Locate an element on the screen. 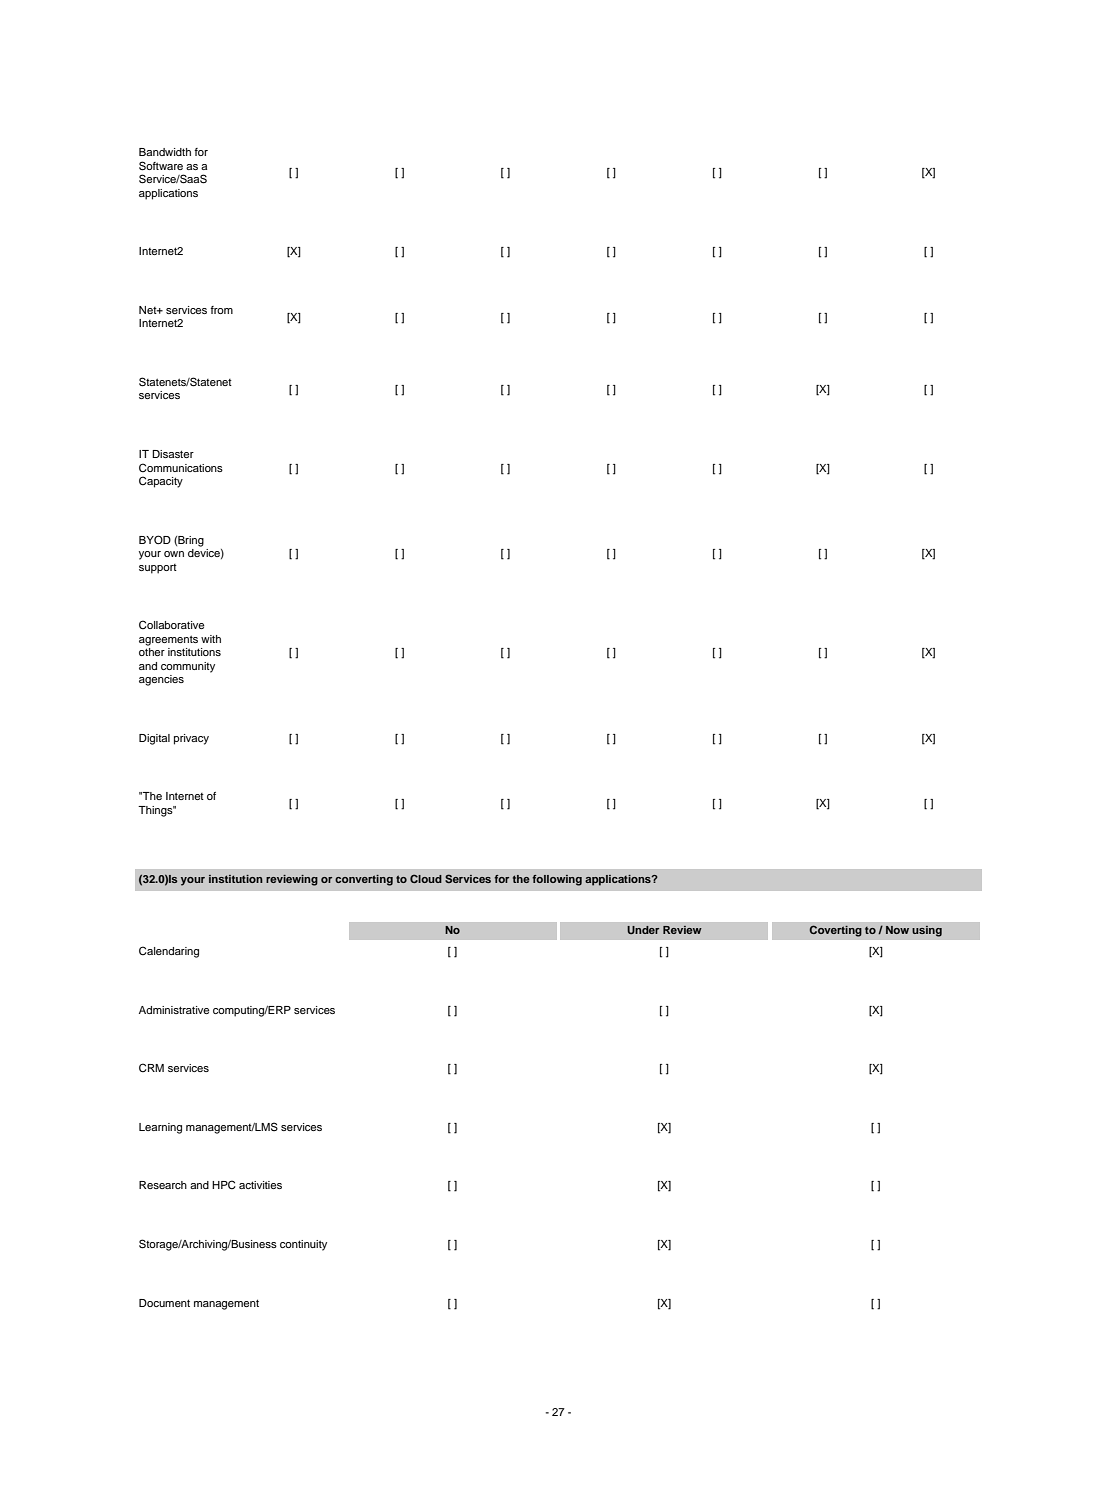 Image resolution: width=1117 pixels, height=1487 pixels. following is located at coordinates (557, 880).
